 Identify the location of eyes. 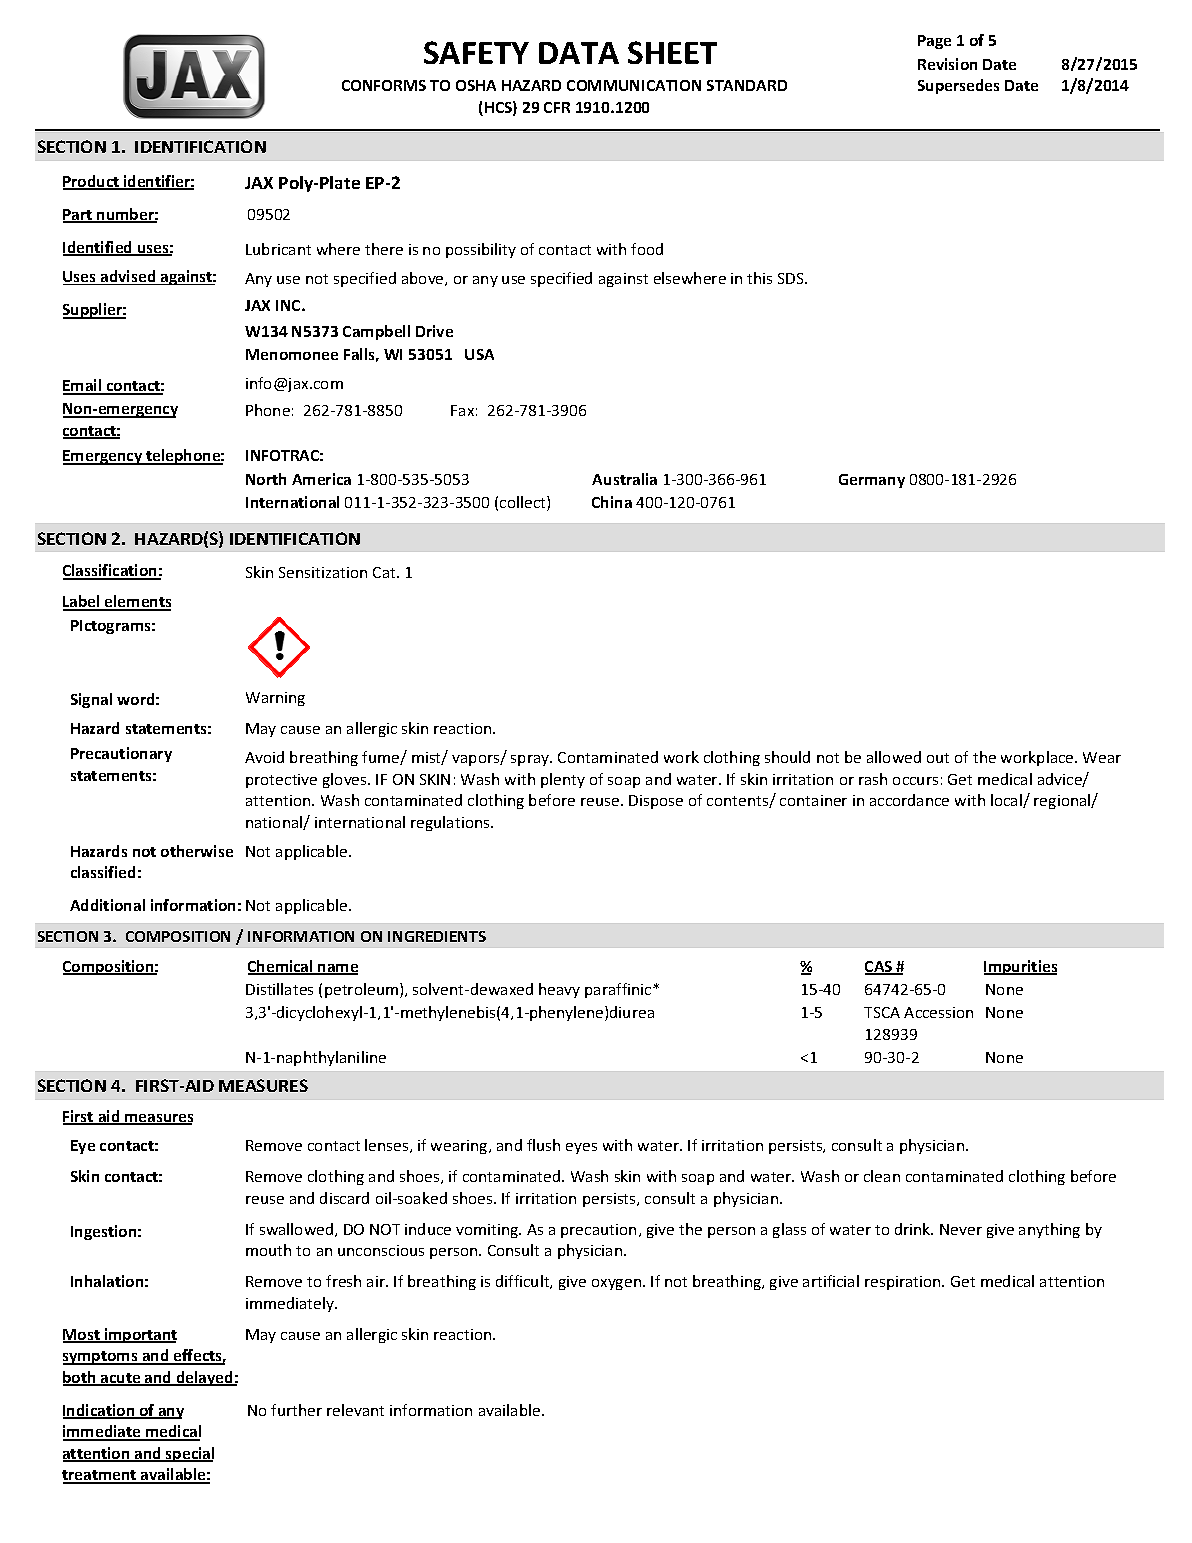
(581, 1148).
